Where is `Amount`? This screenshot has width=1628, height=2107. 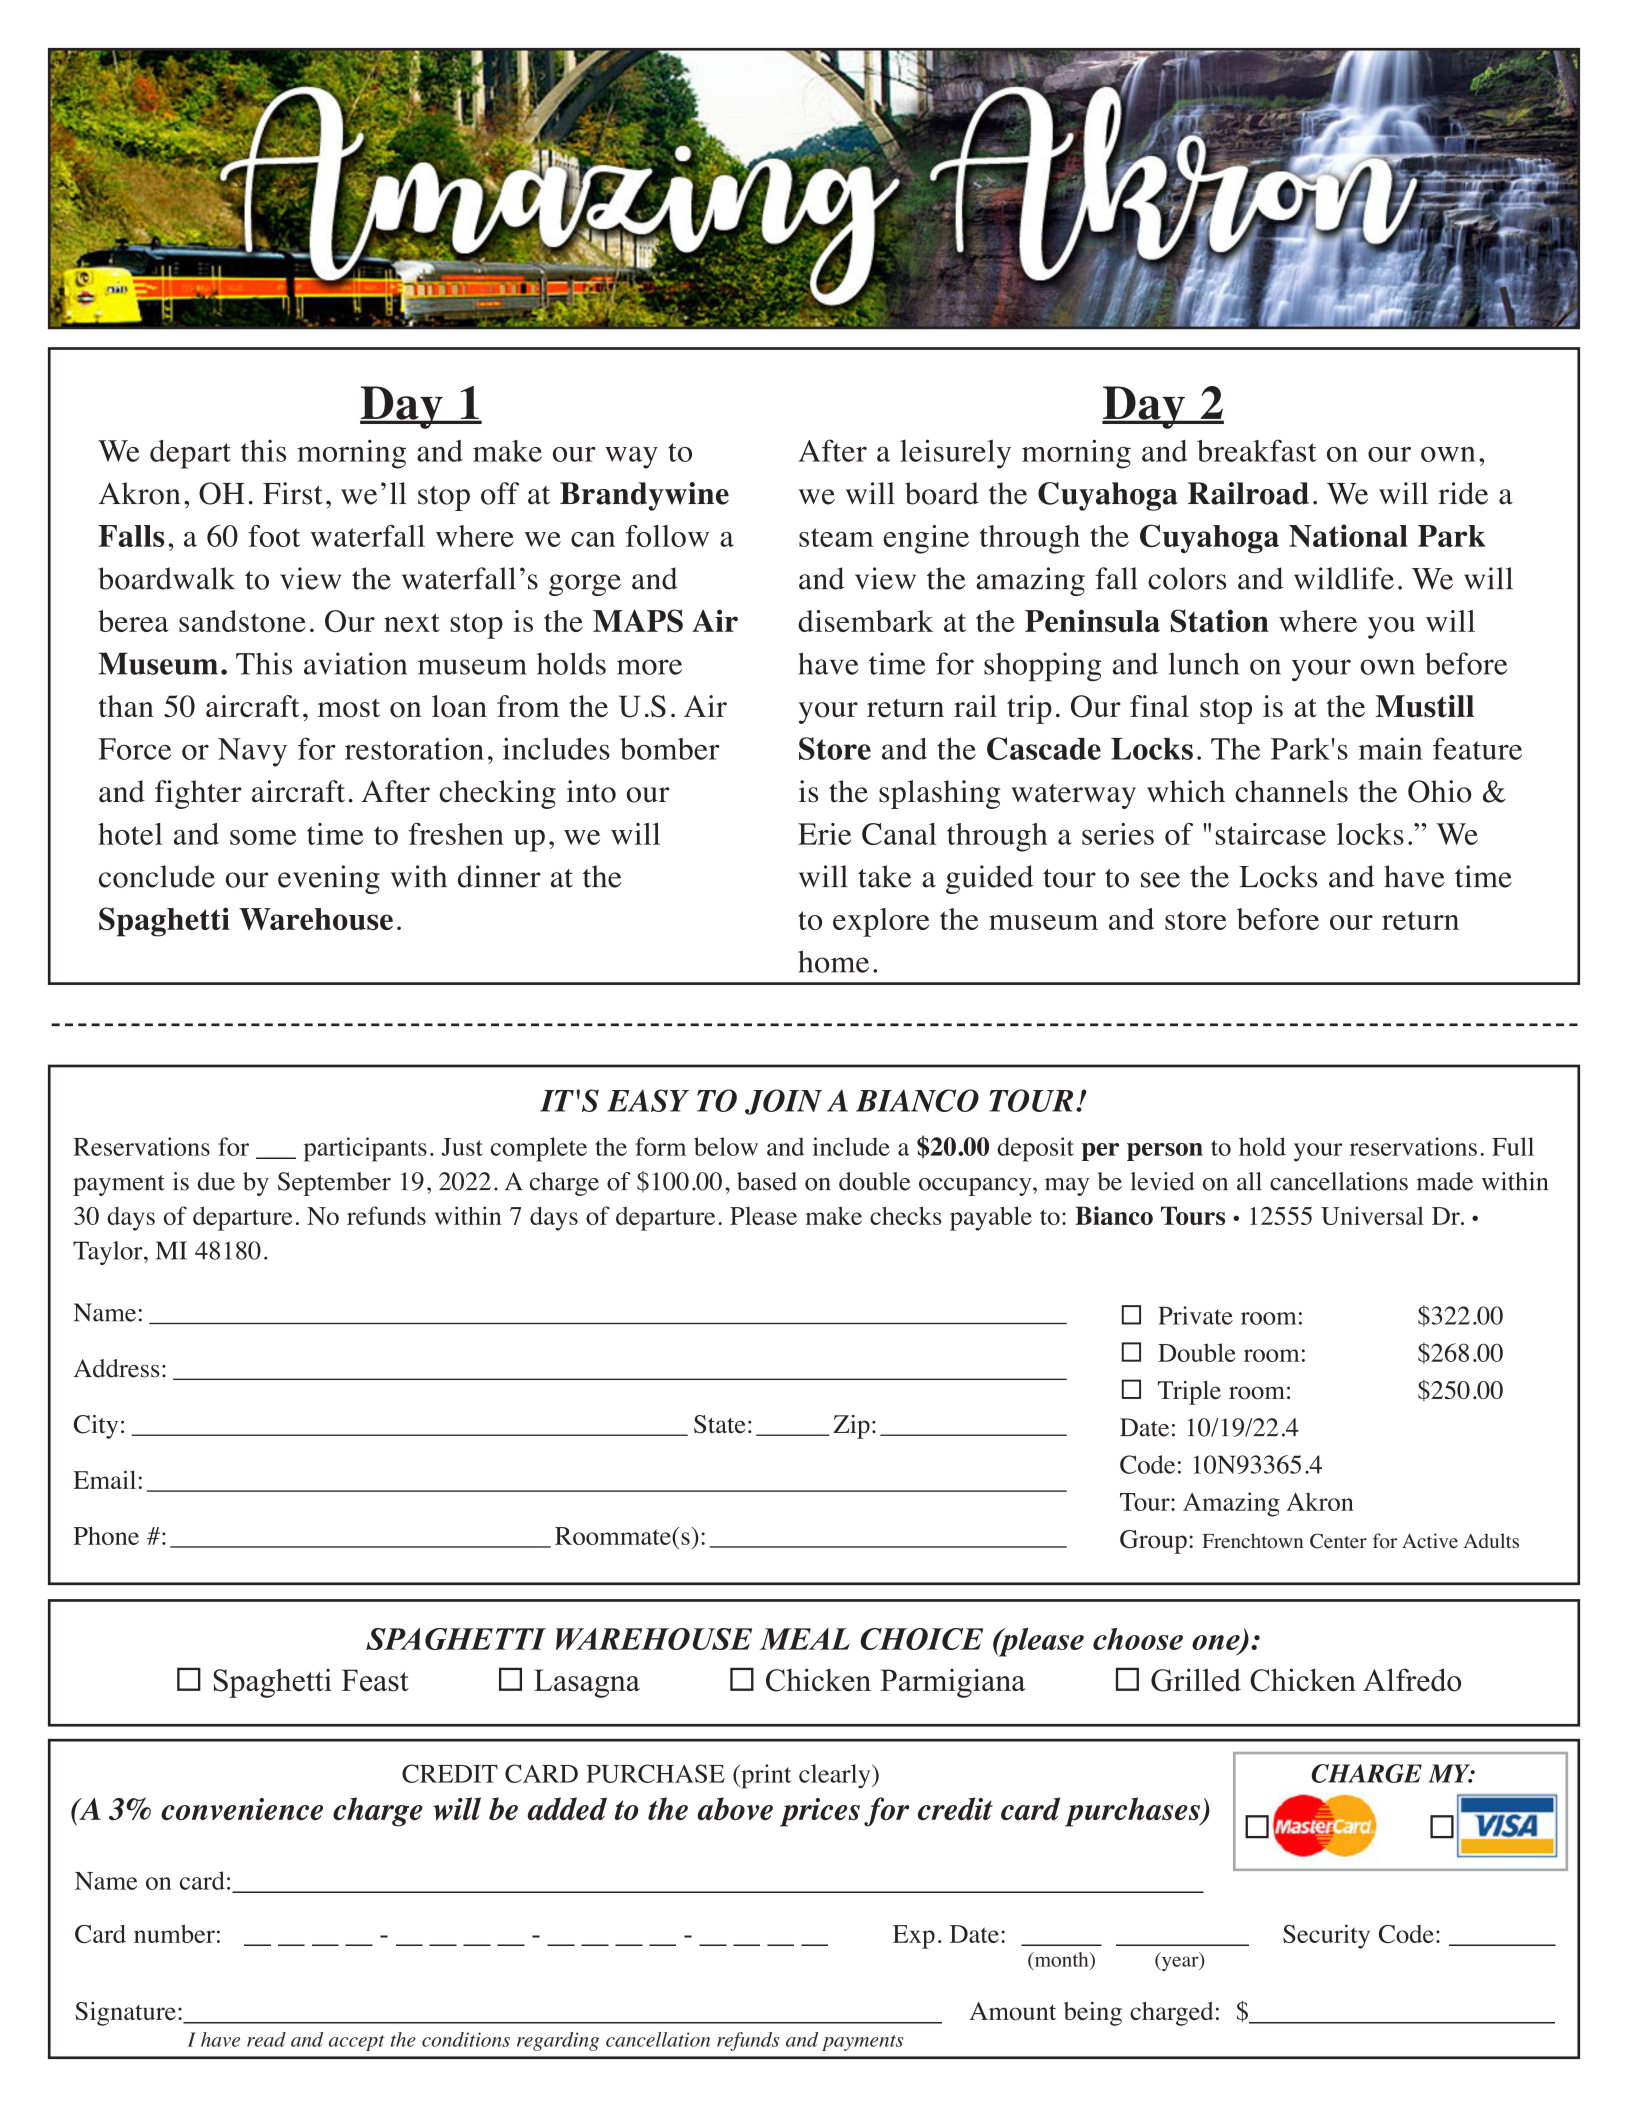 Amount is located at coordinates (1012, 2011).
